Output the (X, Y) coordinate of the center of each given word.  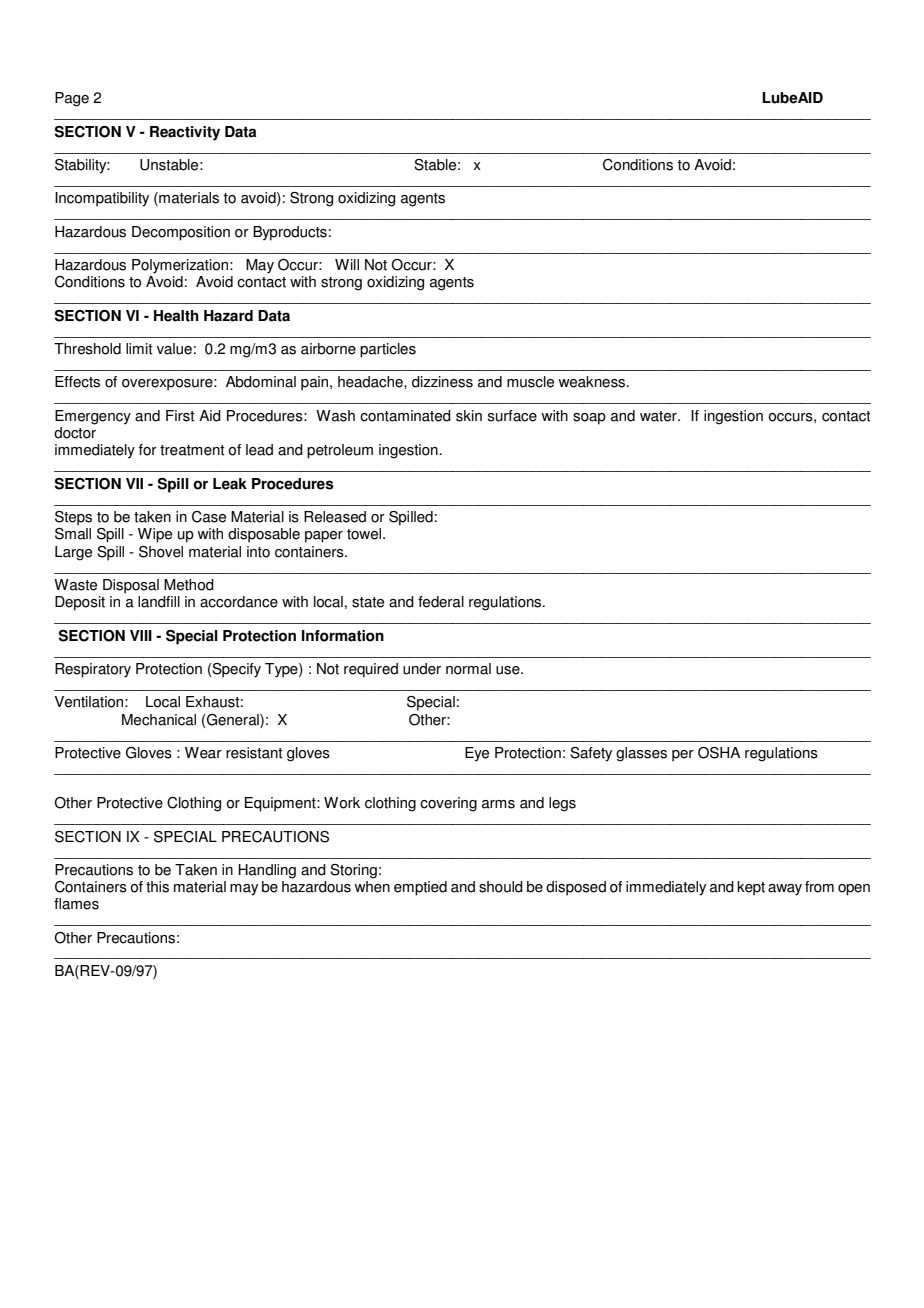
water (659, 416)
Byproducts (290, 233)
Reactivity (185, 133)
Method (189, 585)
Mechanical (159, 720)
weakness (593, 382)
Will (347, 264)
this (157, 887)
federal (441, 602)
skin (469, 416)
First (180, 416)
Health (176, 316)
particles (388, 350)
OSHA (719, 753)
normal (468, 669)
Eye (477, 754)
